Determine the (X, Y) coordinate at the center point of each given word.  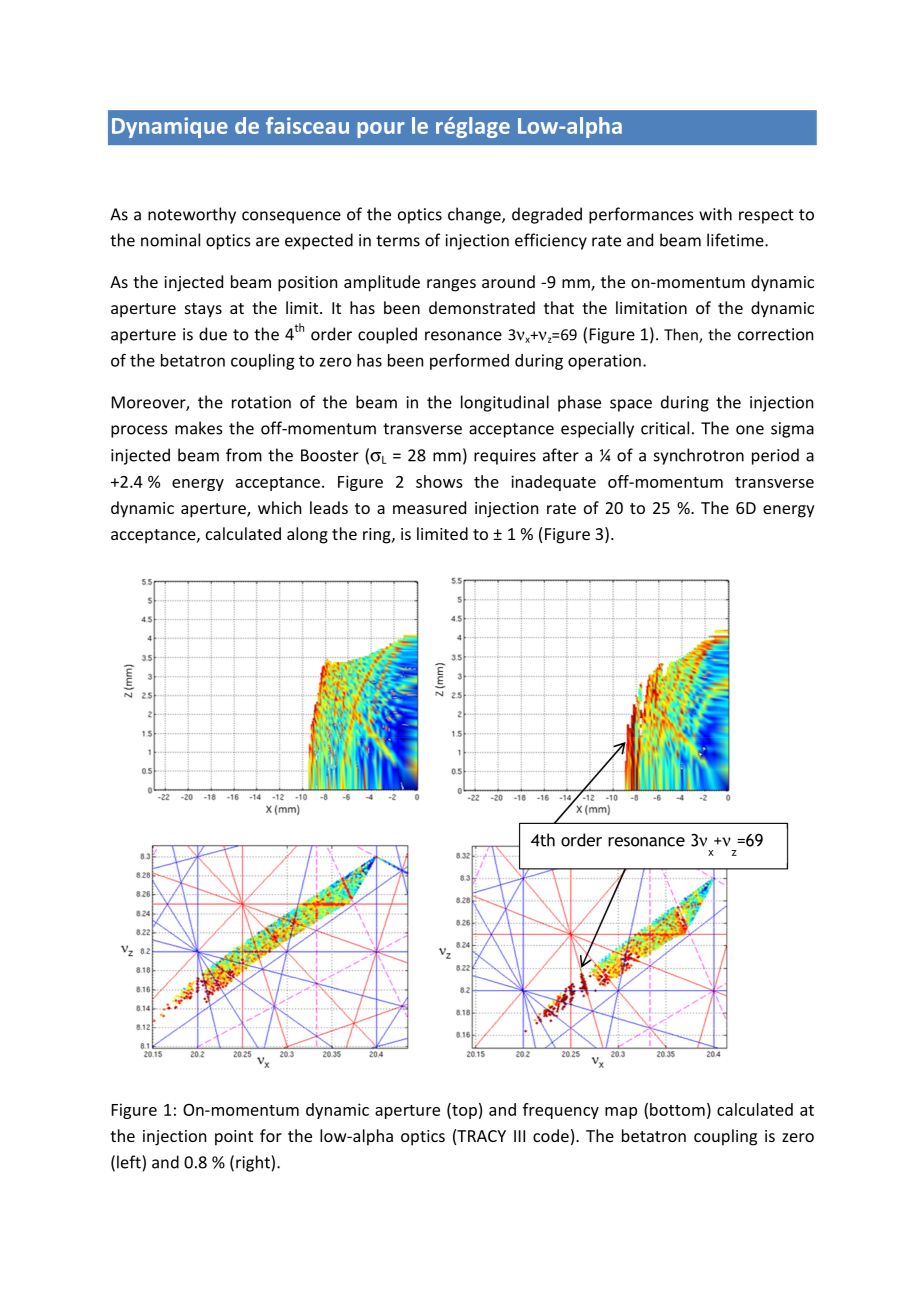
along (307, 535)
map (621, 1113)
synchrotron (699, 456)
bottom (677, 1109)
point (234, 1138)
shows (439, 481)
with (715, 214)
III (519, 1136)
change (475, 215)
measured (429, 507)
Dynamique (170, 127)
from (244, 455)
